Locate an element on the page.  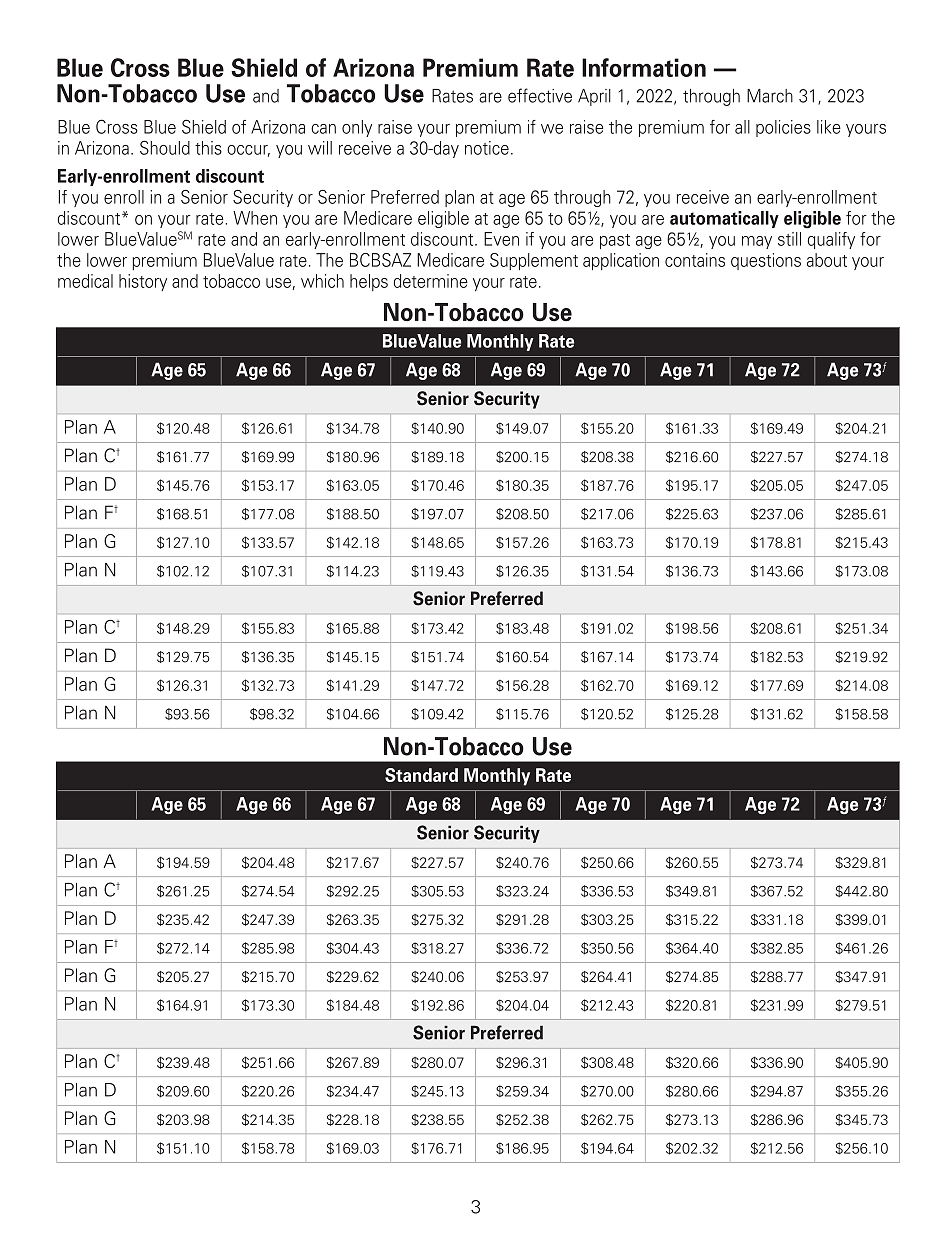
Standard is located at coordinates (421, 775).
